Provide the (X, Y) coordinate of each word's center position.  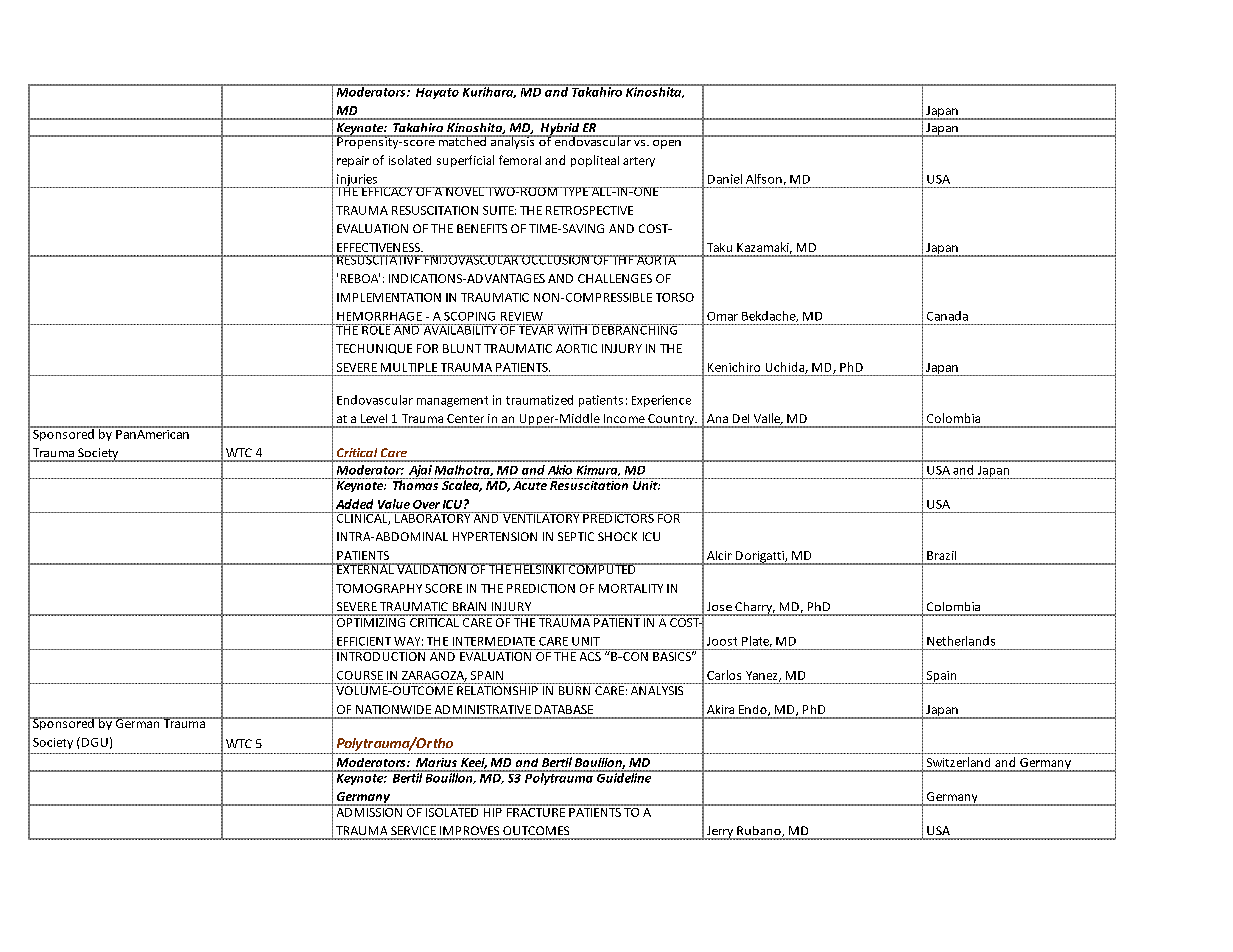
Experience (661, 401)
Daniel (725, 179)
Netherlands (961, 641)
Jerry (720, 833)
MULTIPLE (409, 367)
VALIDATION (431, 568)
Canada (947, 316)
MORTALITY (631, 588)
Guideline (624, 776)
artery (639, 162)
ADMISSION (369, 811)
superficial (465, 161)
